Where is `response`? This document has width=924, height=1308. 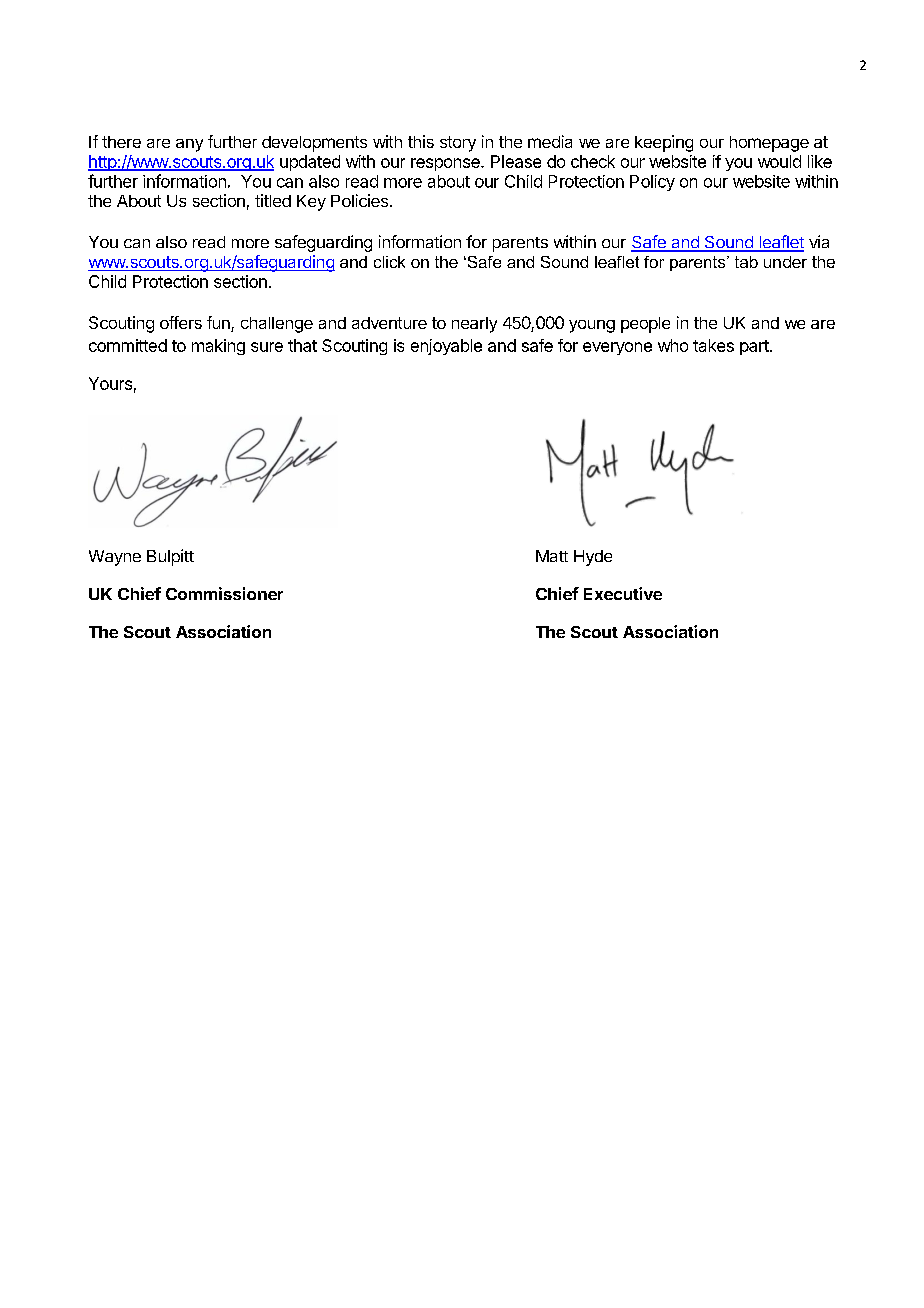
response is located at coordinates (446, 164).
